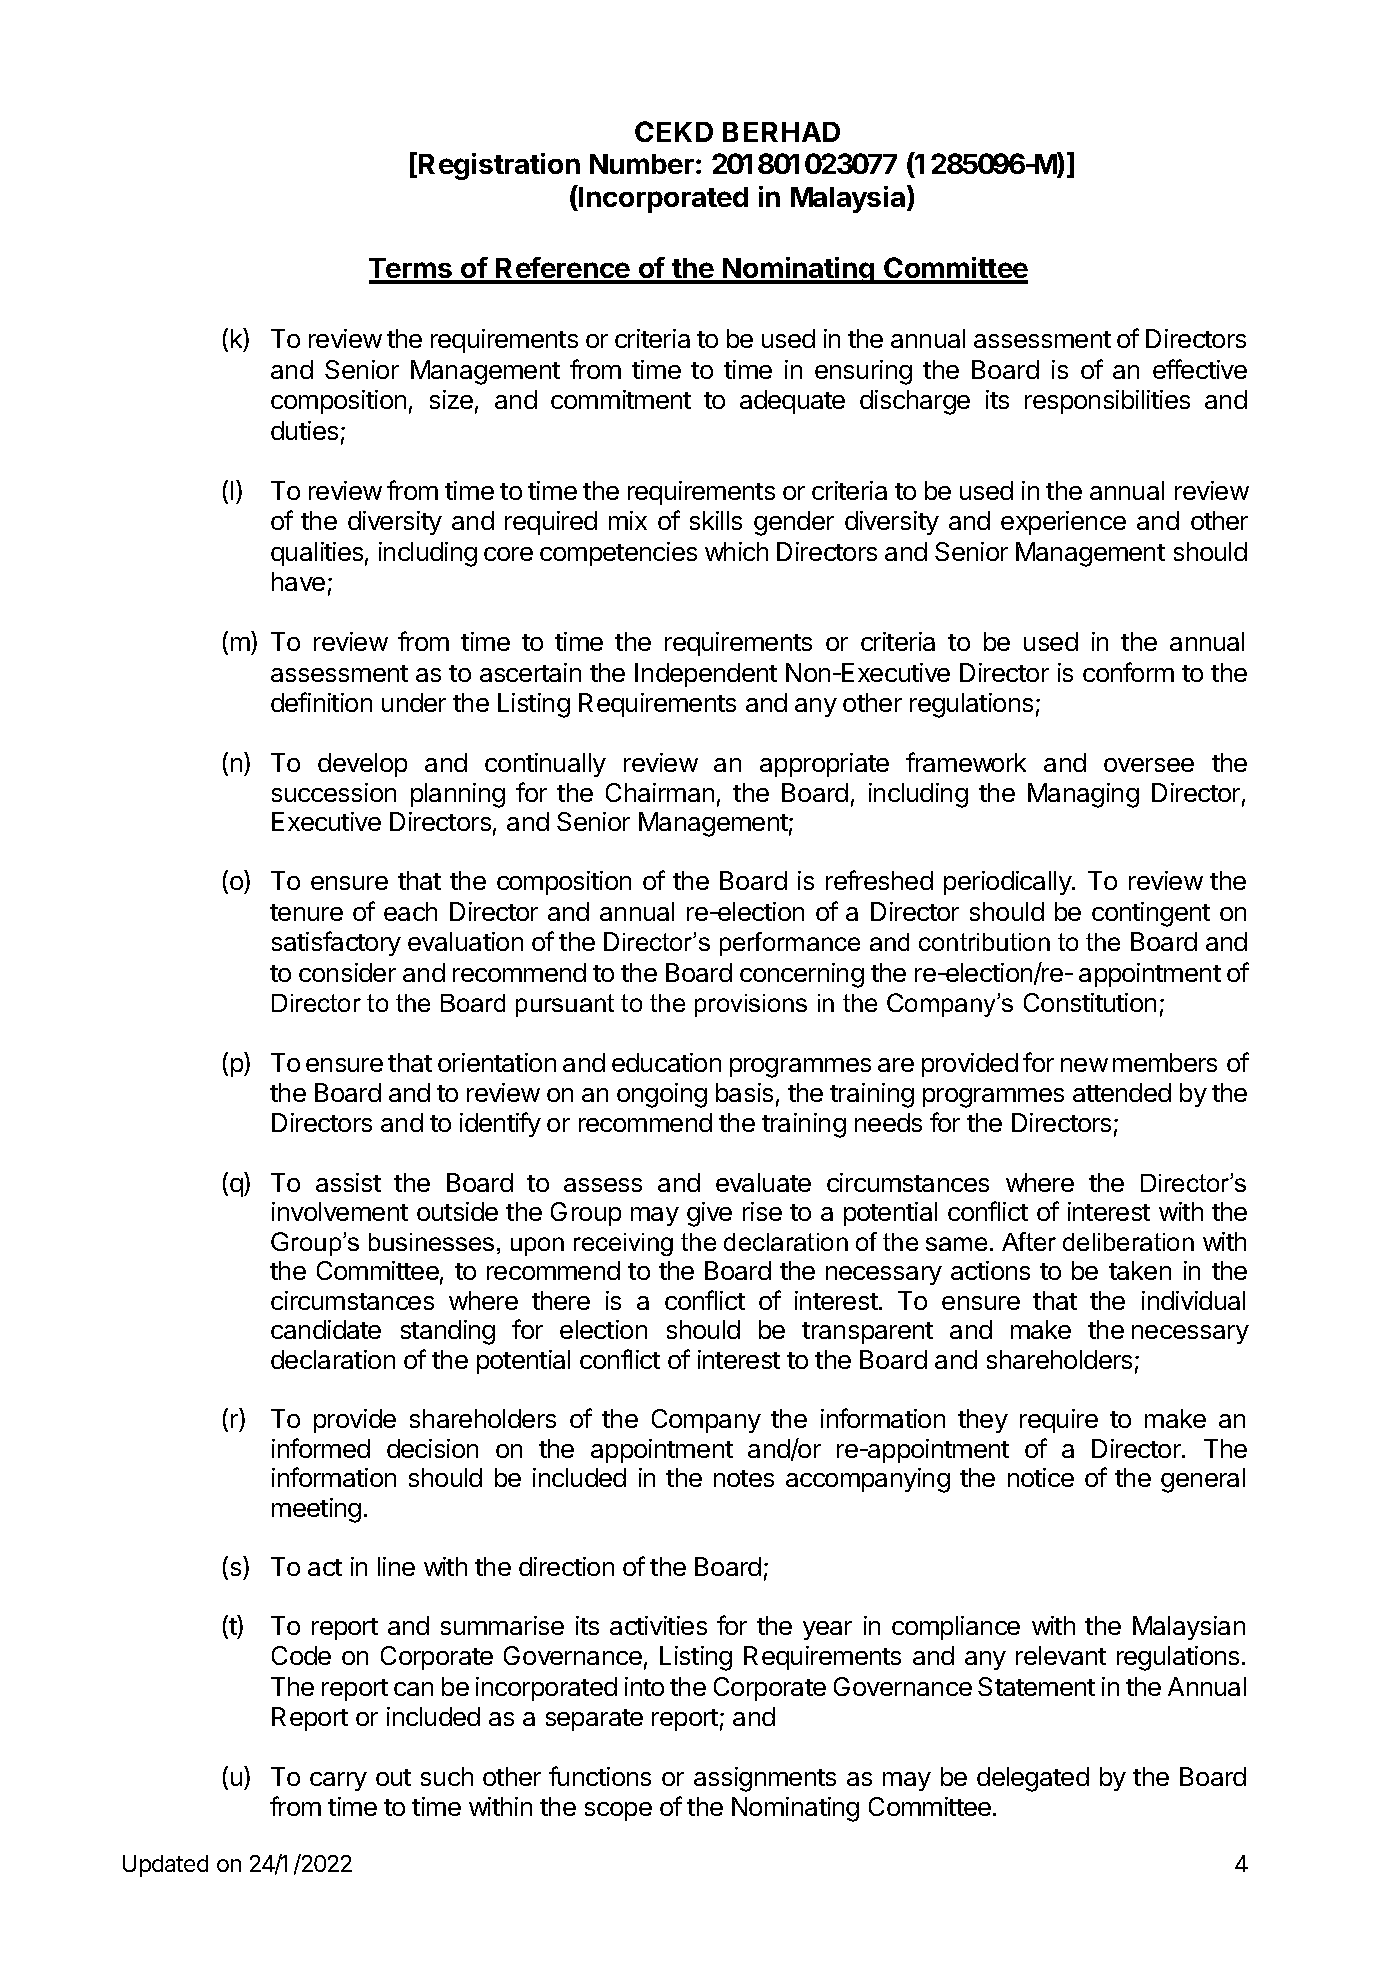  I want to click on which, so click(736, 551).
